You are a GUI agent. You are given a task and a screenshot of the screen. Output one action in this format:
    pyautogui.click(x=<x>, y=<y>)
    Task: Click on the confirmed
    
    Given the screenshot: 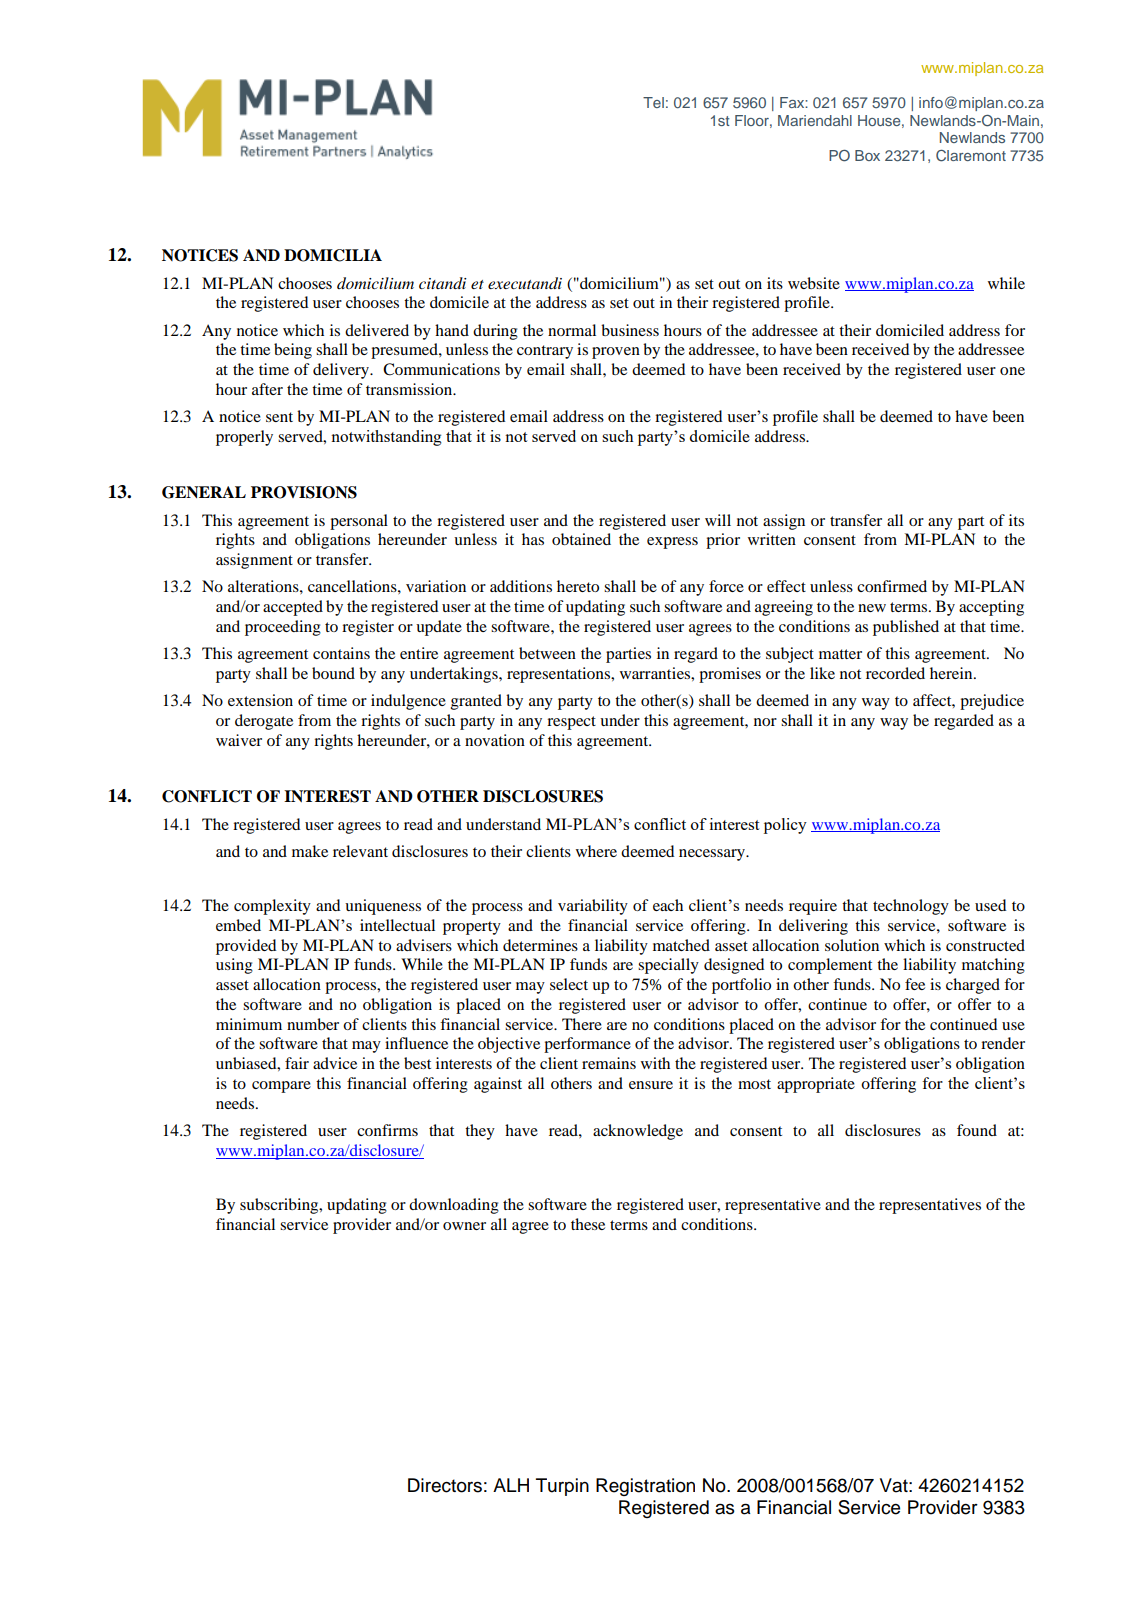 What is the action you would take?
    pyautogui.click(x=892, y=586)
